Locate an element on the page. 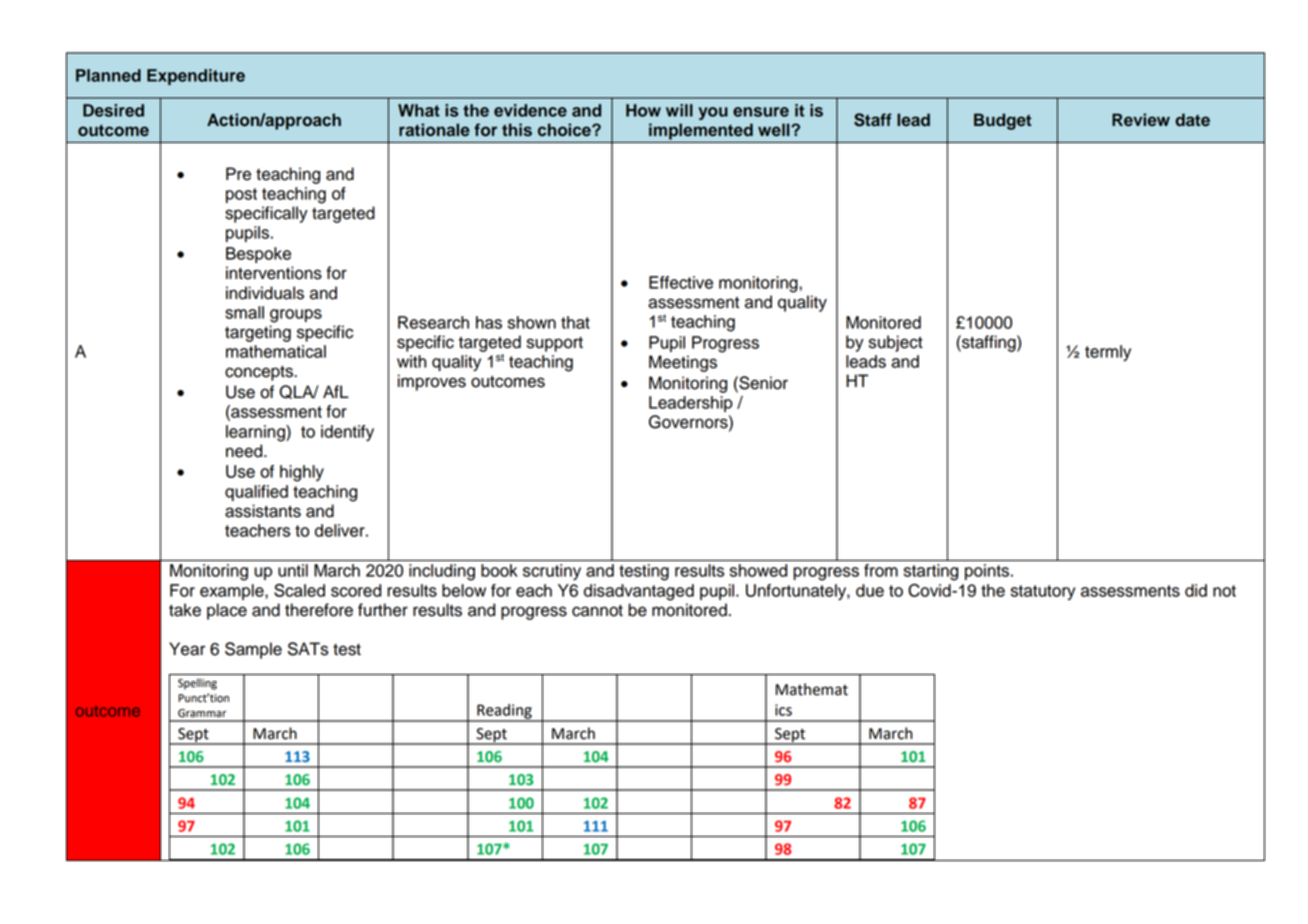 The height and width of the page is (924, 1308). ics is located at coordinates (783, 710).
